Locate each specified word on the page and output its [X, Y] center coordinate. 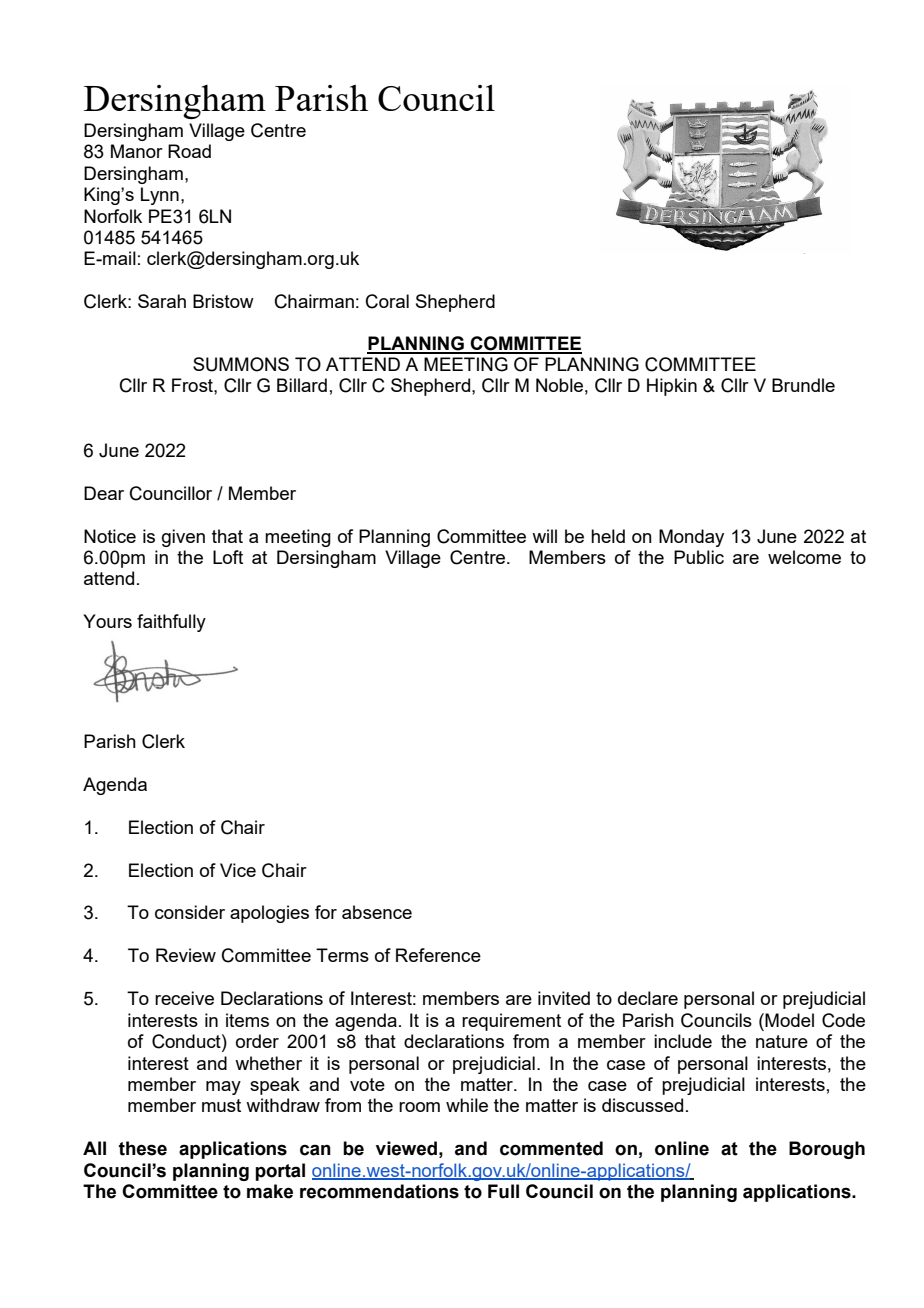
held [608, 536]
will [544, 536]
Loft [228, 557]
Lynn [160, 196]
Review [186, 955]
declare [648, 998]
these [143, 1148]
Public [699, 557]
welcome [804, 557]
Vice [238, 870]
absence [377, 912]
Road [189, 151]
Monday [691, 538]
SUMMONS [241, 364]
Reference [438, 955]
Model [788, 1020]
